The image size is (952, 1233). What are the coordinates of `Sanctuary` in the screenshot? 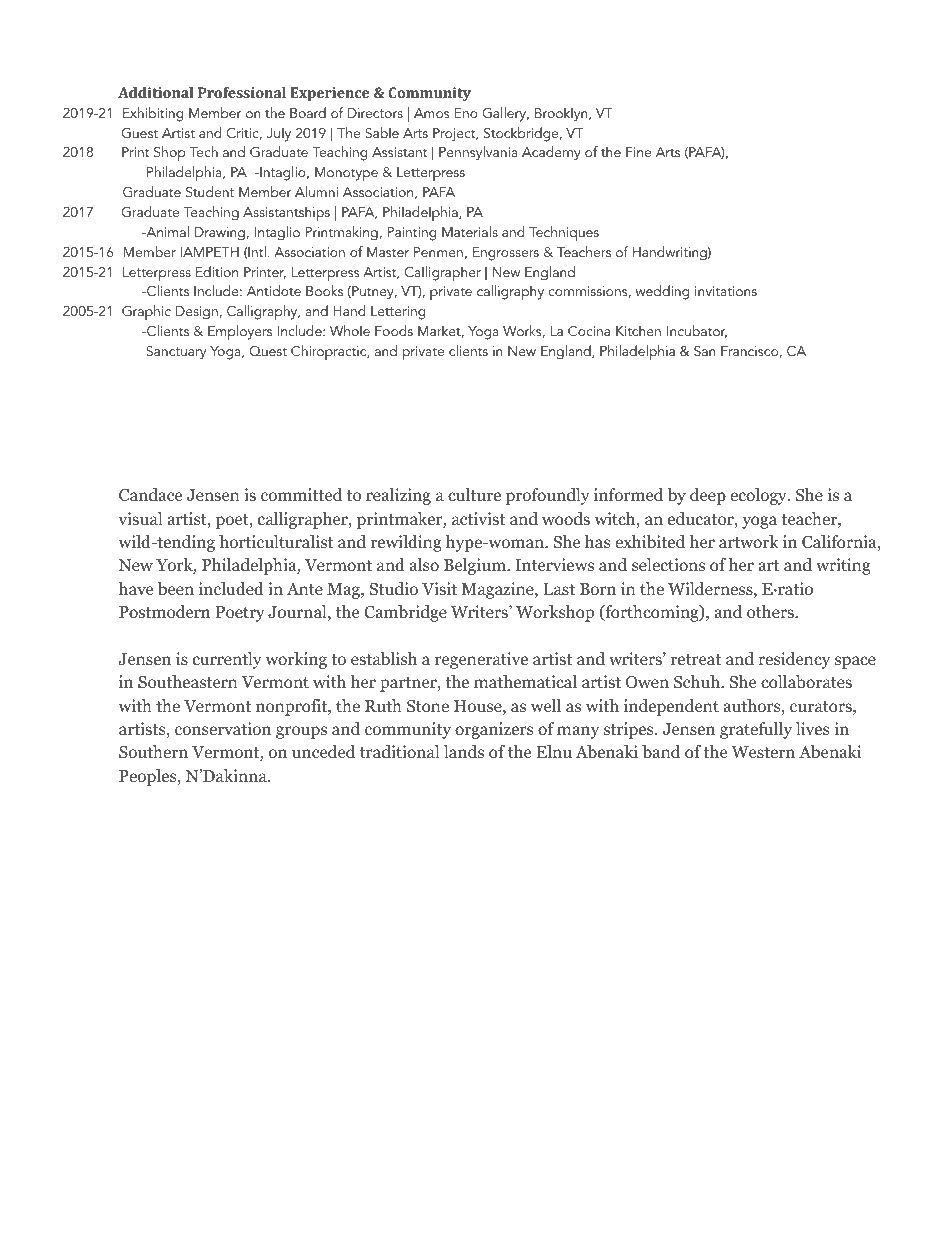 It's located at (176, 353).
